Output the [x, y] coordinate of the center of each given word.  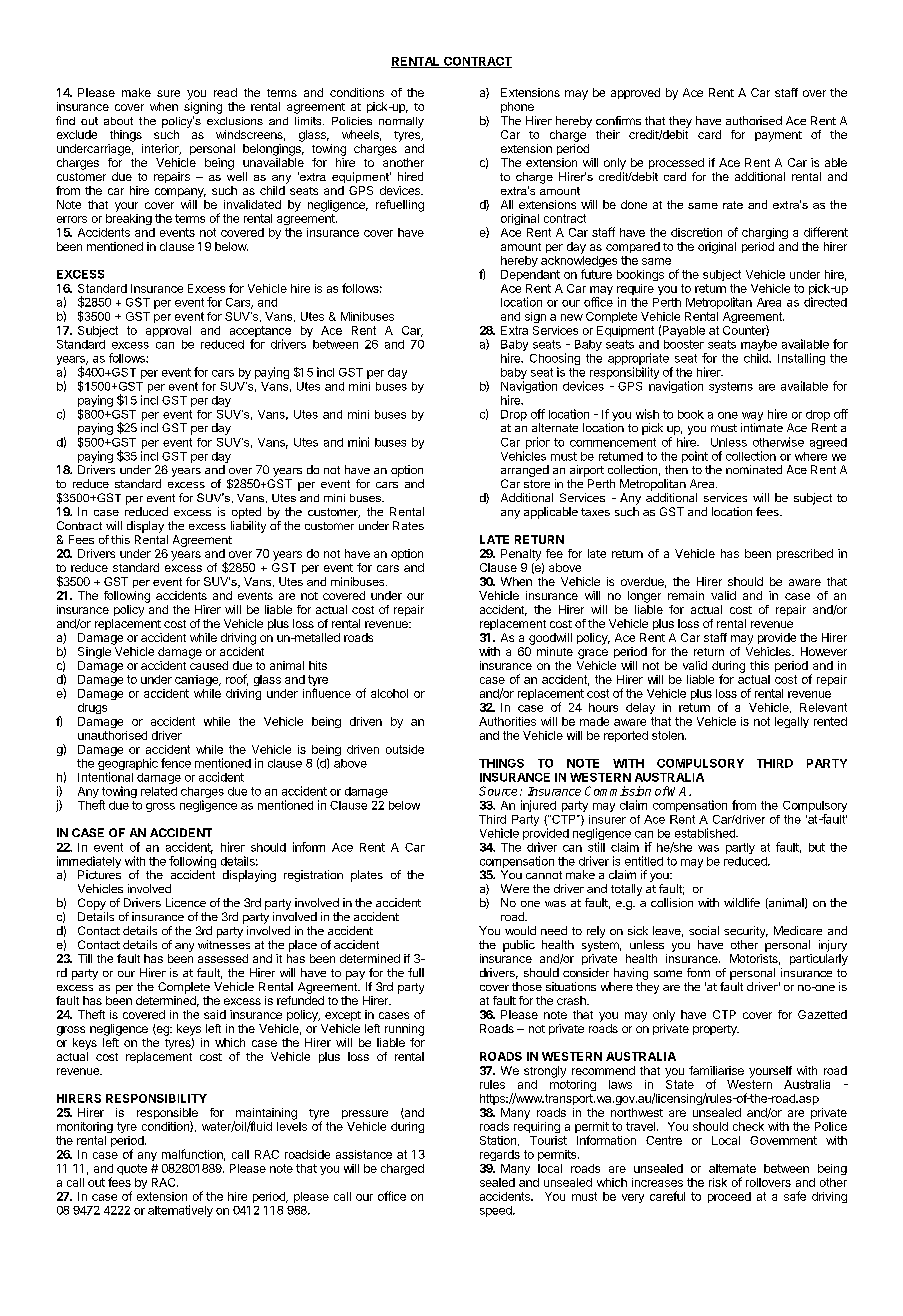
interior [161, 149]
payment [778, 136]
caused [209, 665]
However [824, 651]
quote [132, 1169]
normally [401, 122]
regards [500, 1155]
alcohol [389, 693]
